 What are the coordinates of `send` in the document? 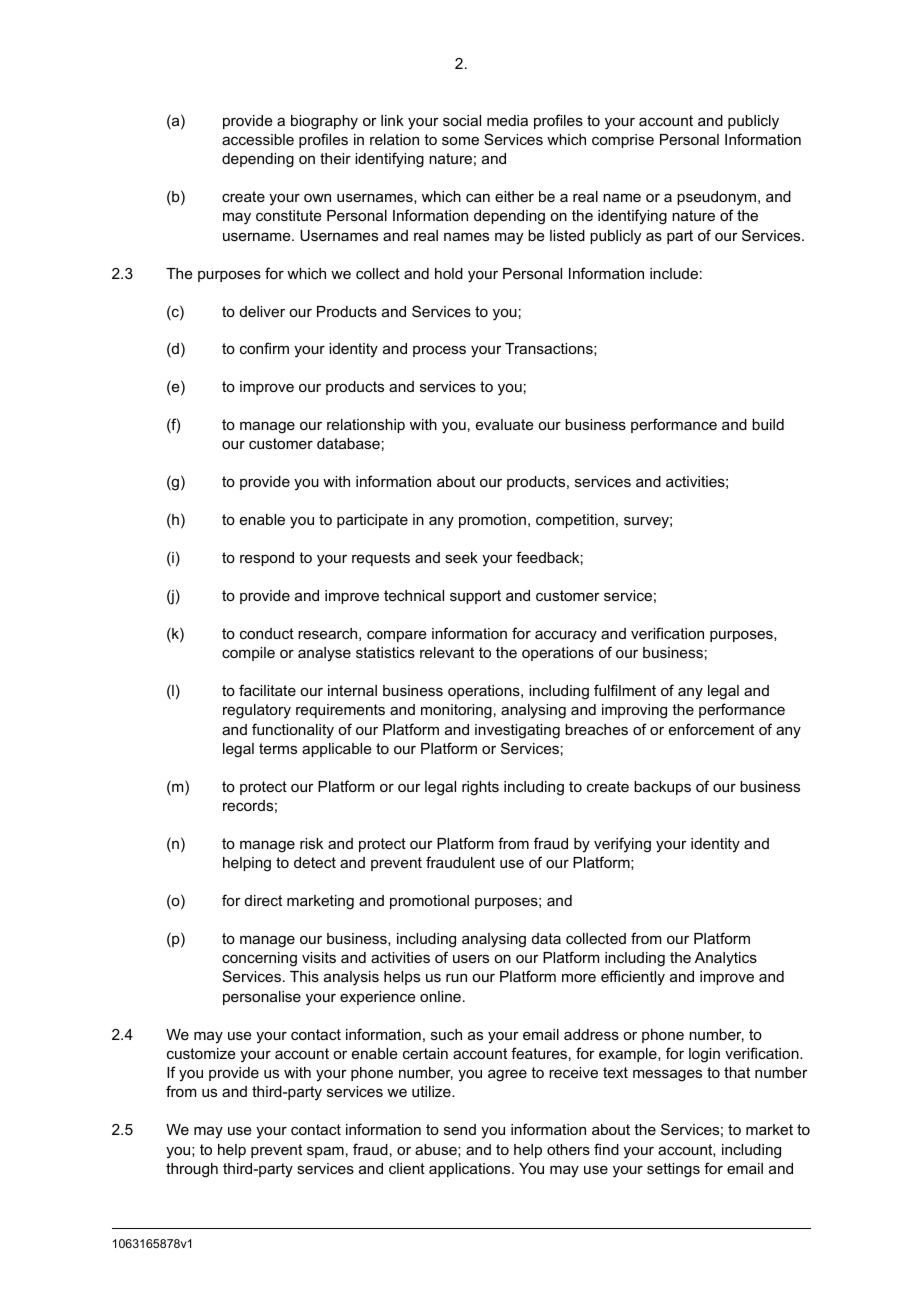 It's located at (460, 1129).
